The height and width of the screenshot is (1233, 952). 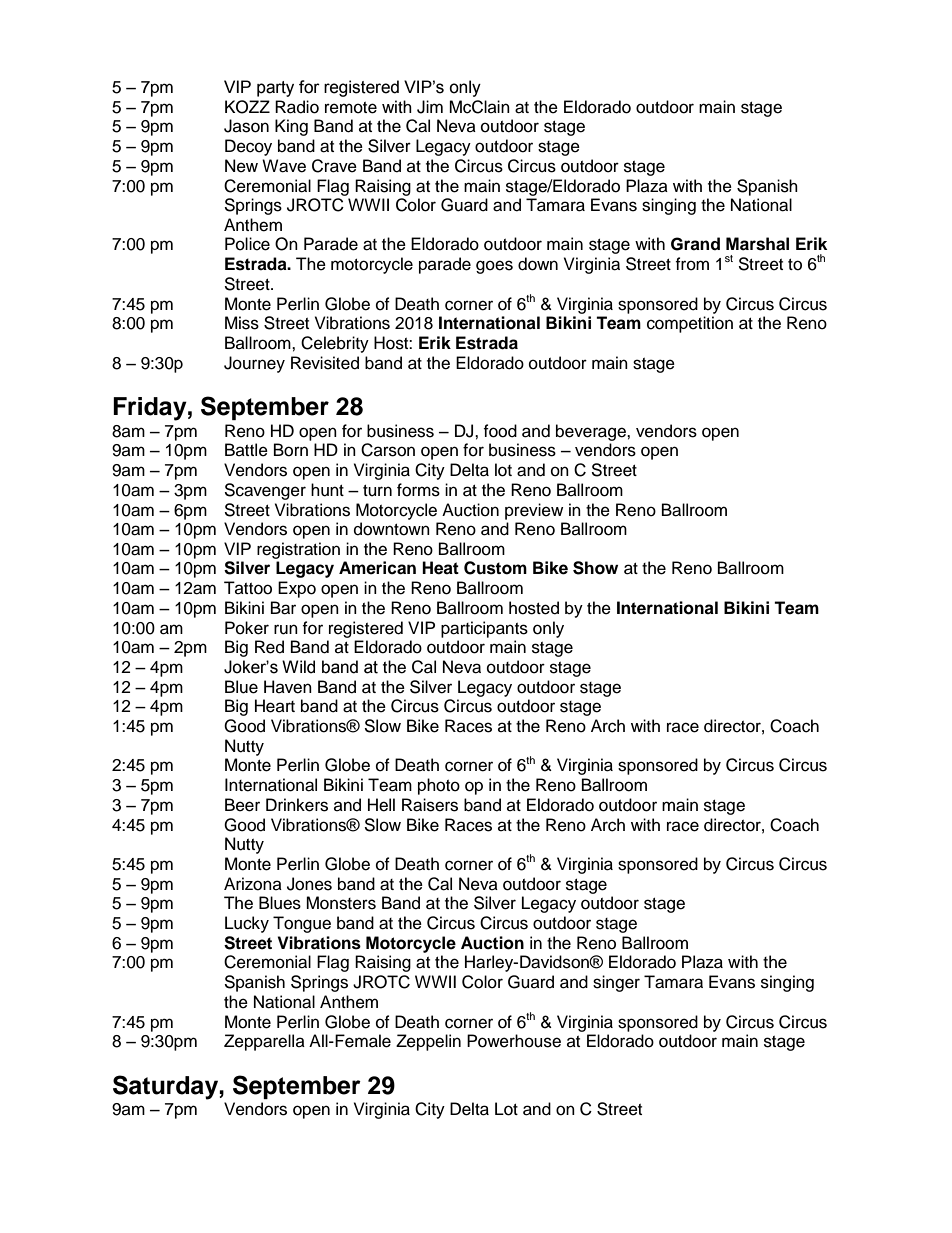 I want to click on Tongue, so click(x=302, y=924).
